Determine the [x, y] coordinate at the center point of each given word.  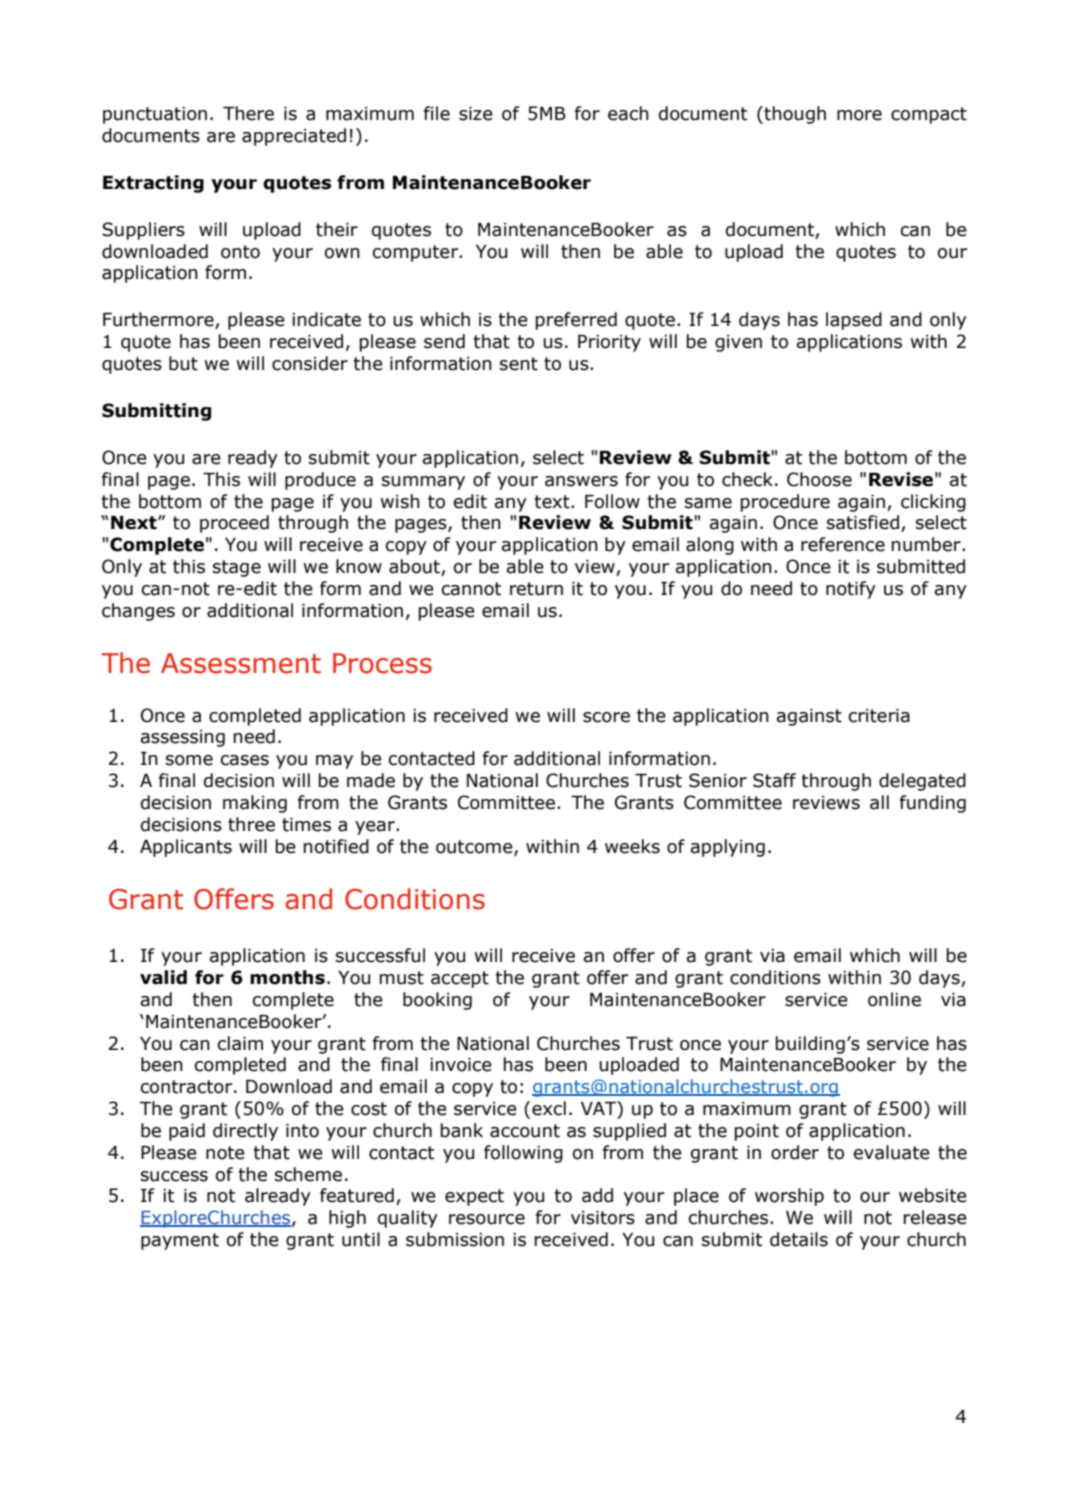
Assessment [241, 663]
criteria [879, 716]
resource [487, 1219]
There [248, 113]
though [794, 115]
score [606, 717]
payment [180, 1241]
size [476, 114]
